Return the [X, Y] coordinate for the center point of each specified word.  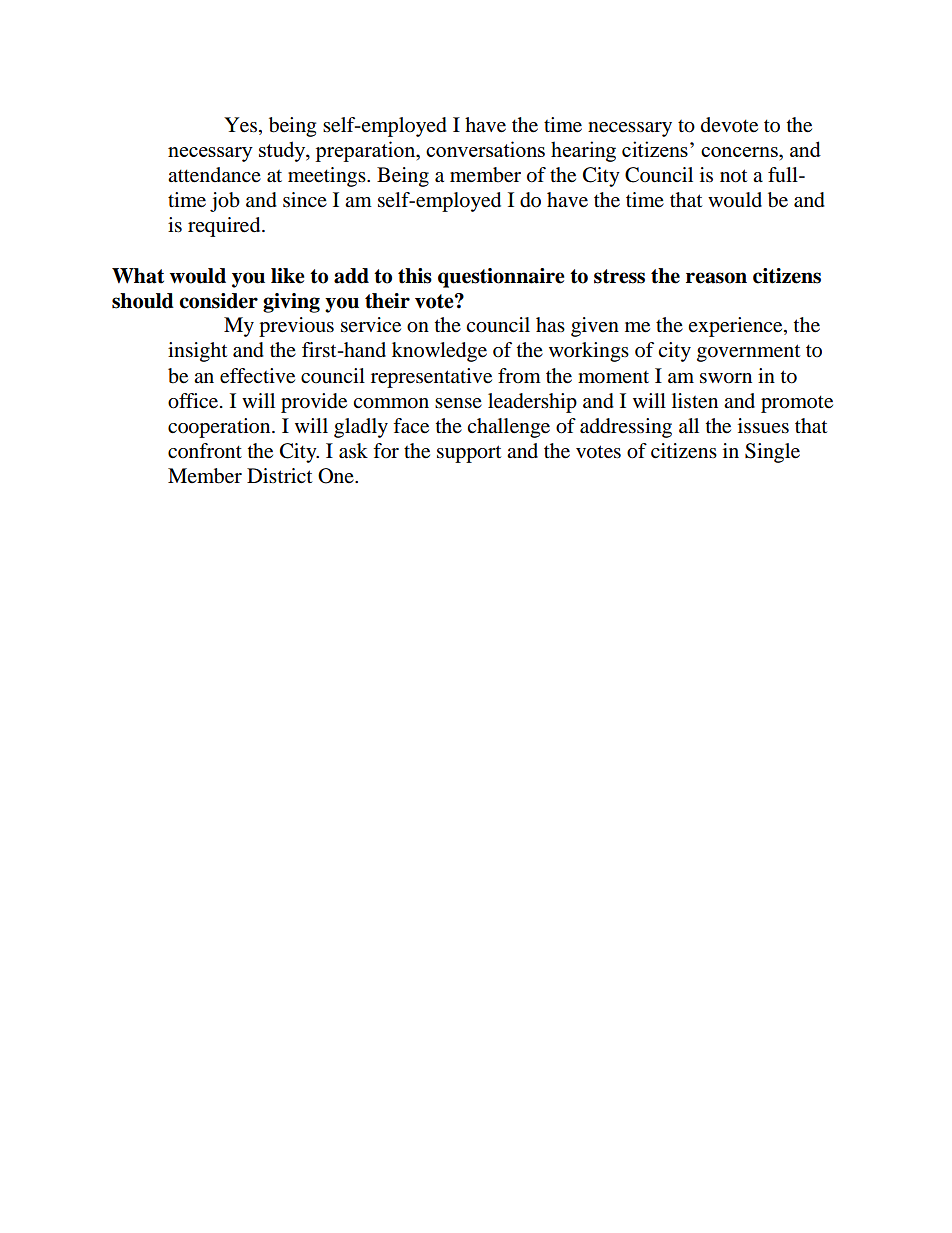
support [469, 454]
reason [716, 278]
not [733, 176]
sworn [726, 378]
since [305, 199]
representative [431, 378]
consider [218, 301]
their [387, 301]
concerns [740, 152]
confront [205, 451]
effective [257, 376]
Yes [240, 125]
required [225, 227]
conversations [485, 149]
